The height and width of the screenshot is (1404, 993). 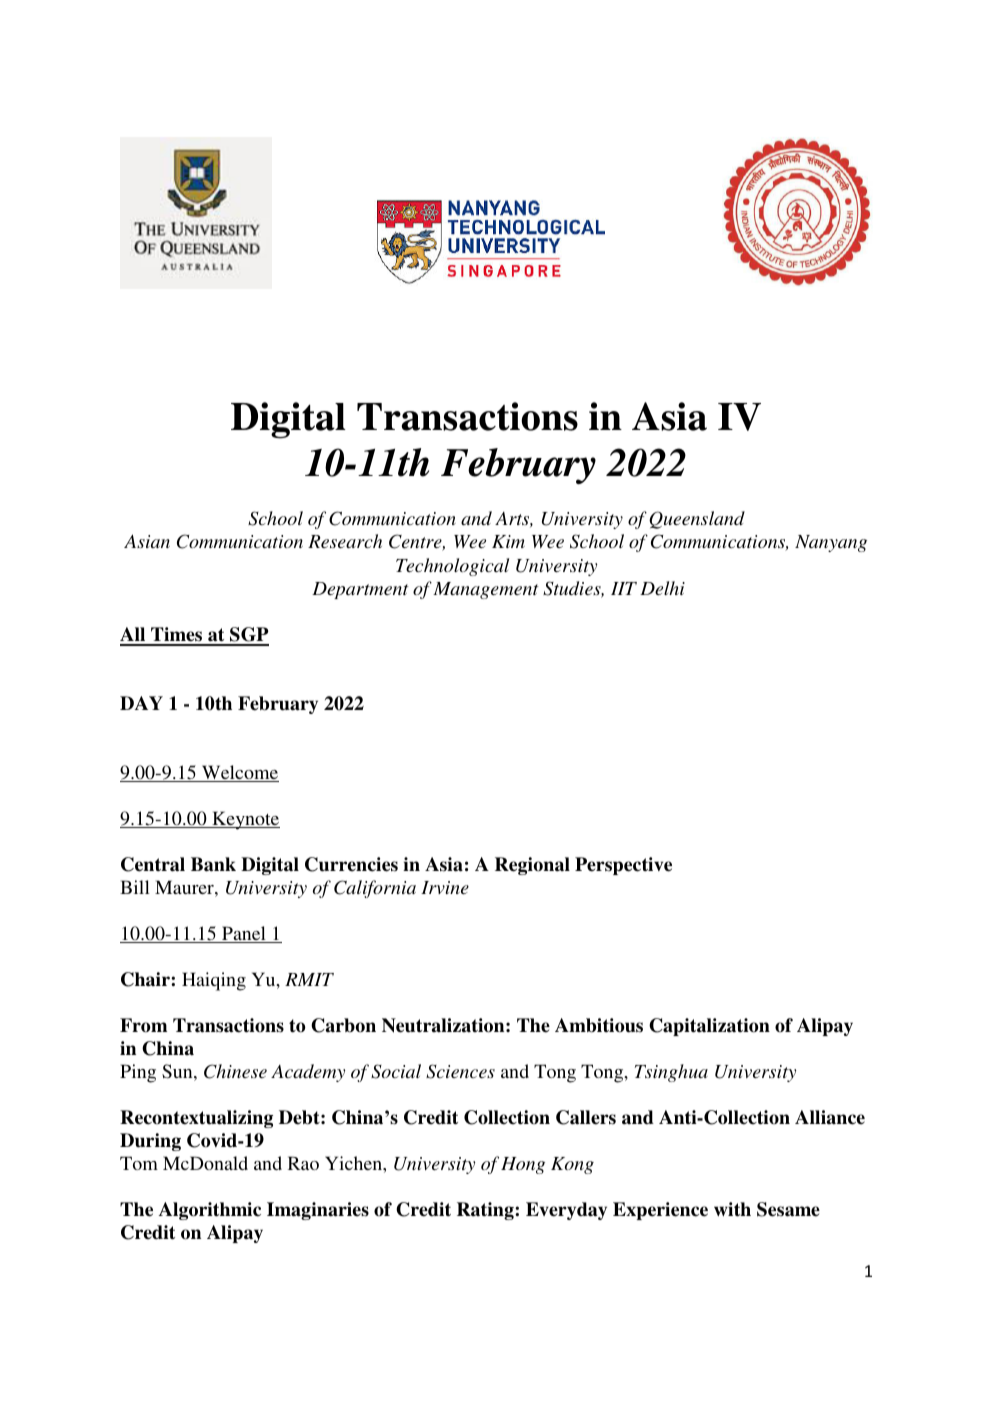 What do you see at coordinates (244, 934) in the screenshot?
I see `Panel` at bounding box center [244, 934].
